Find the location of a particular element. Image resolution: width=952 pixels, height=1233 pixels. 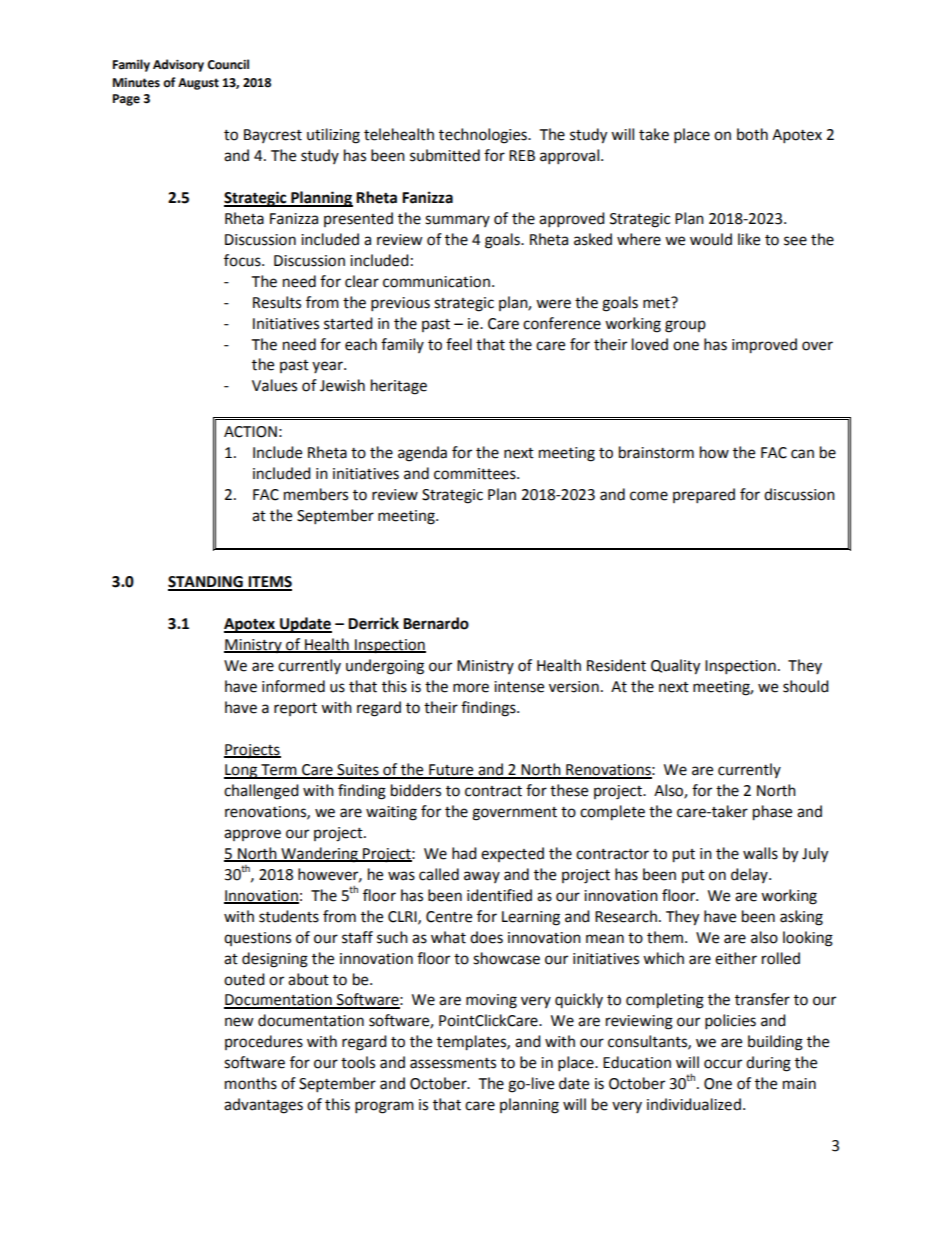

assessments is located at coordinates (453, 1063).
